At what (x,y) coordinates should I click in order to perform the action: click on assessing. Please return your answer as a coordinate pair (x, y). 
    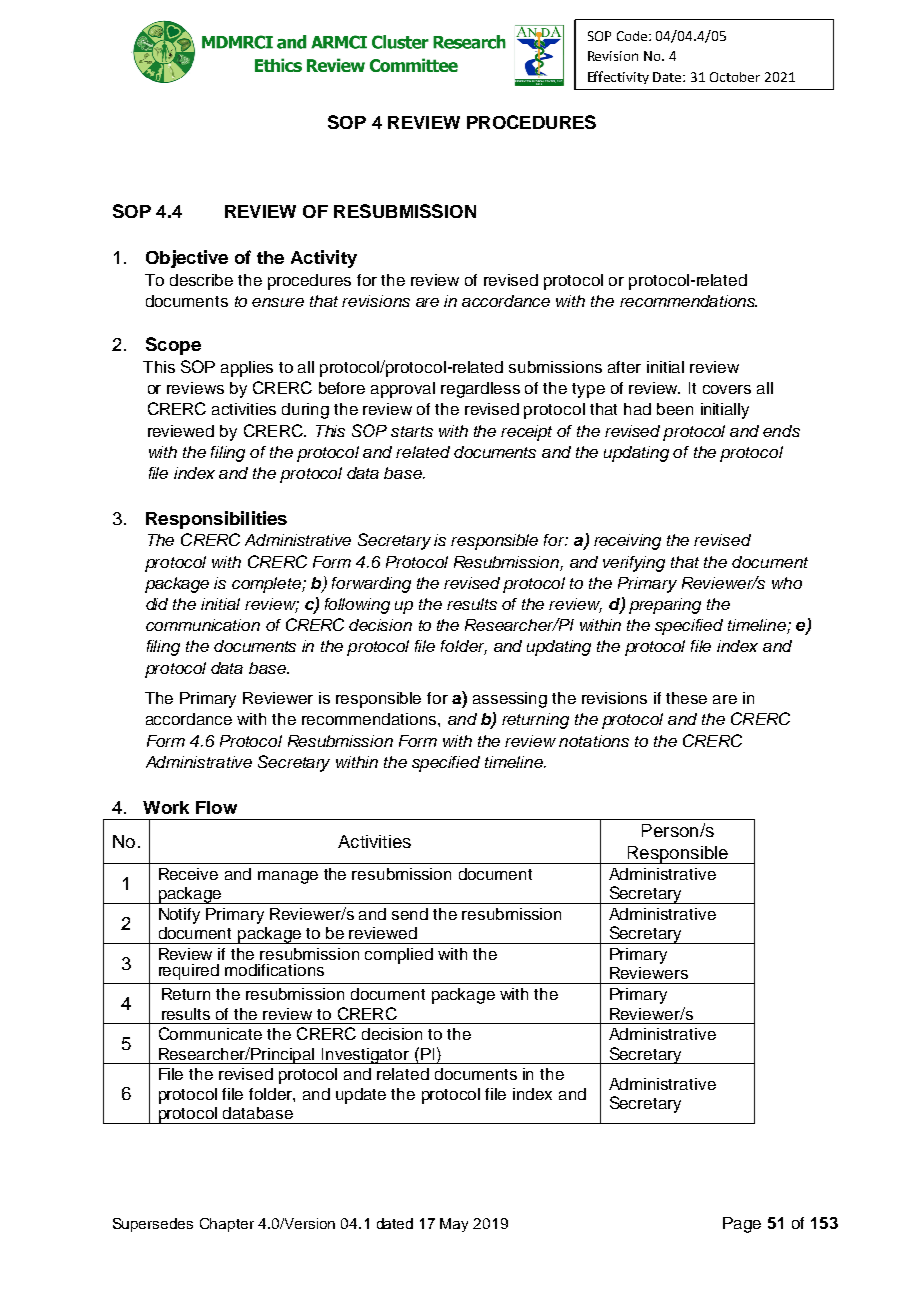
    Looking at the image, I should click on (510, 700).
